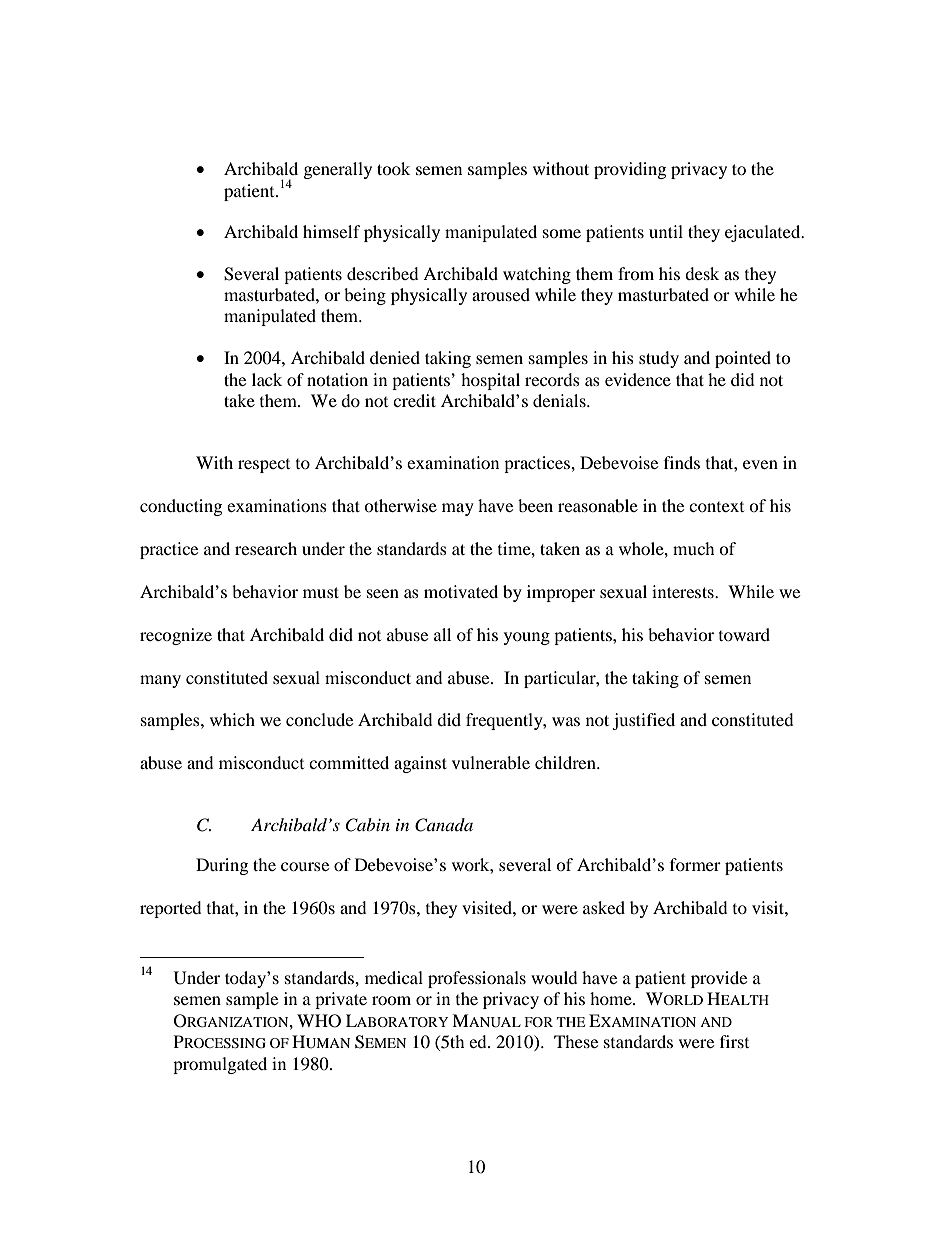 The width and height of the screenshot is (952, 1233). What do you see at coordinates (458, 509) in the screenshot?
I see `may` at bounding box center [458, 509].
